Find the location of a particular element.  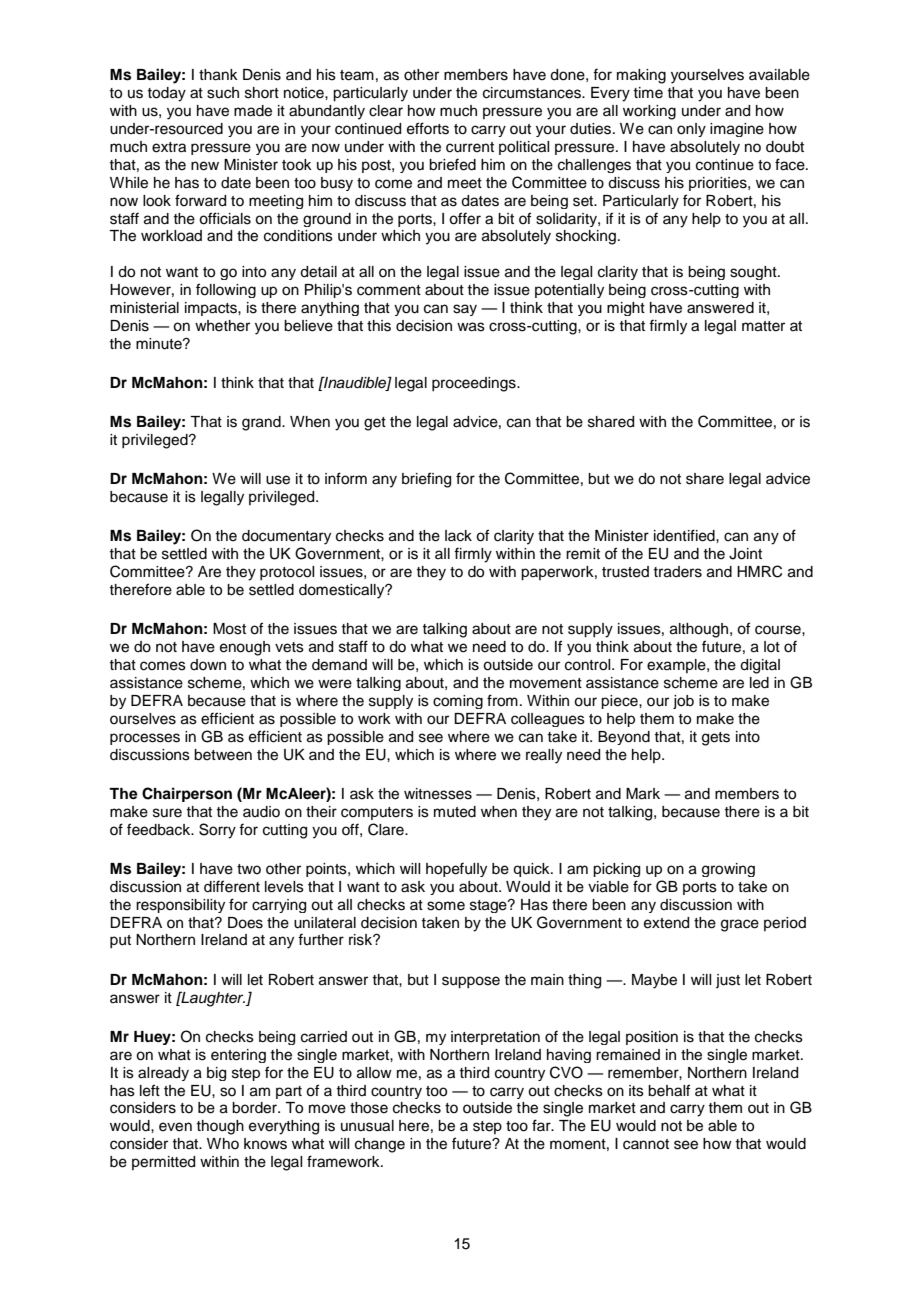

only is located at coordinates (691, 130).
